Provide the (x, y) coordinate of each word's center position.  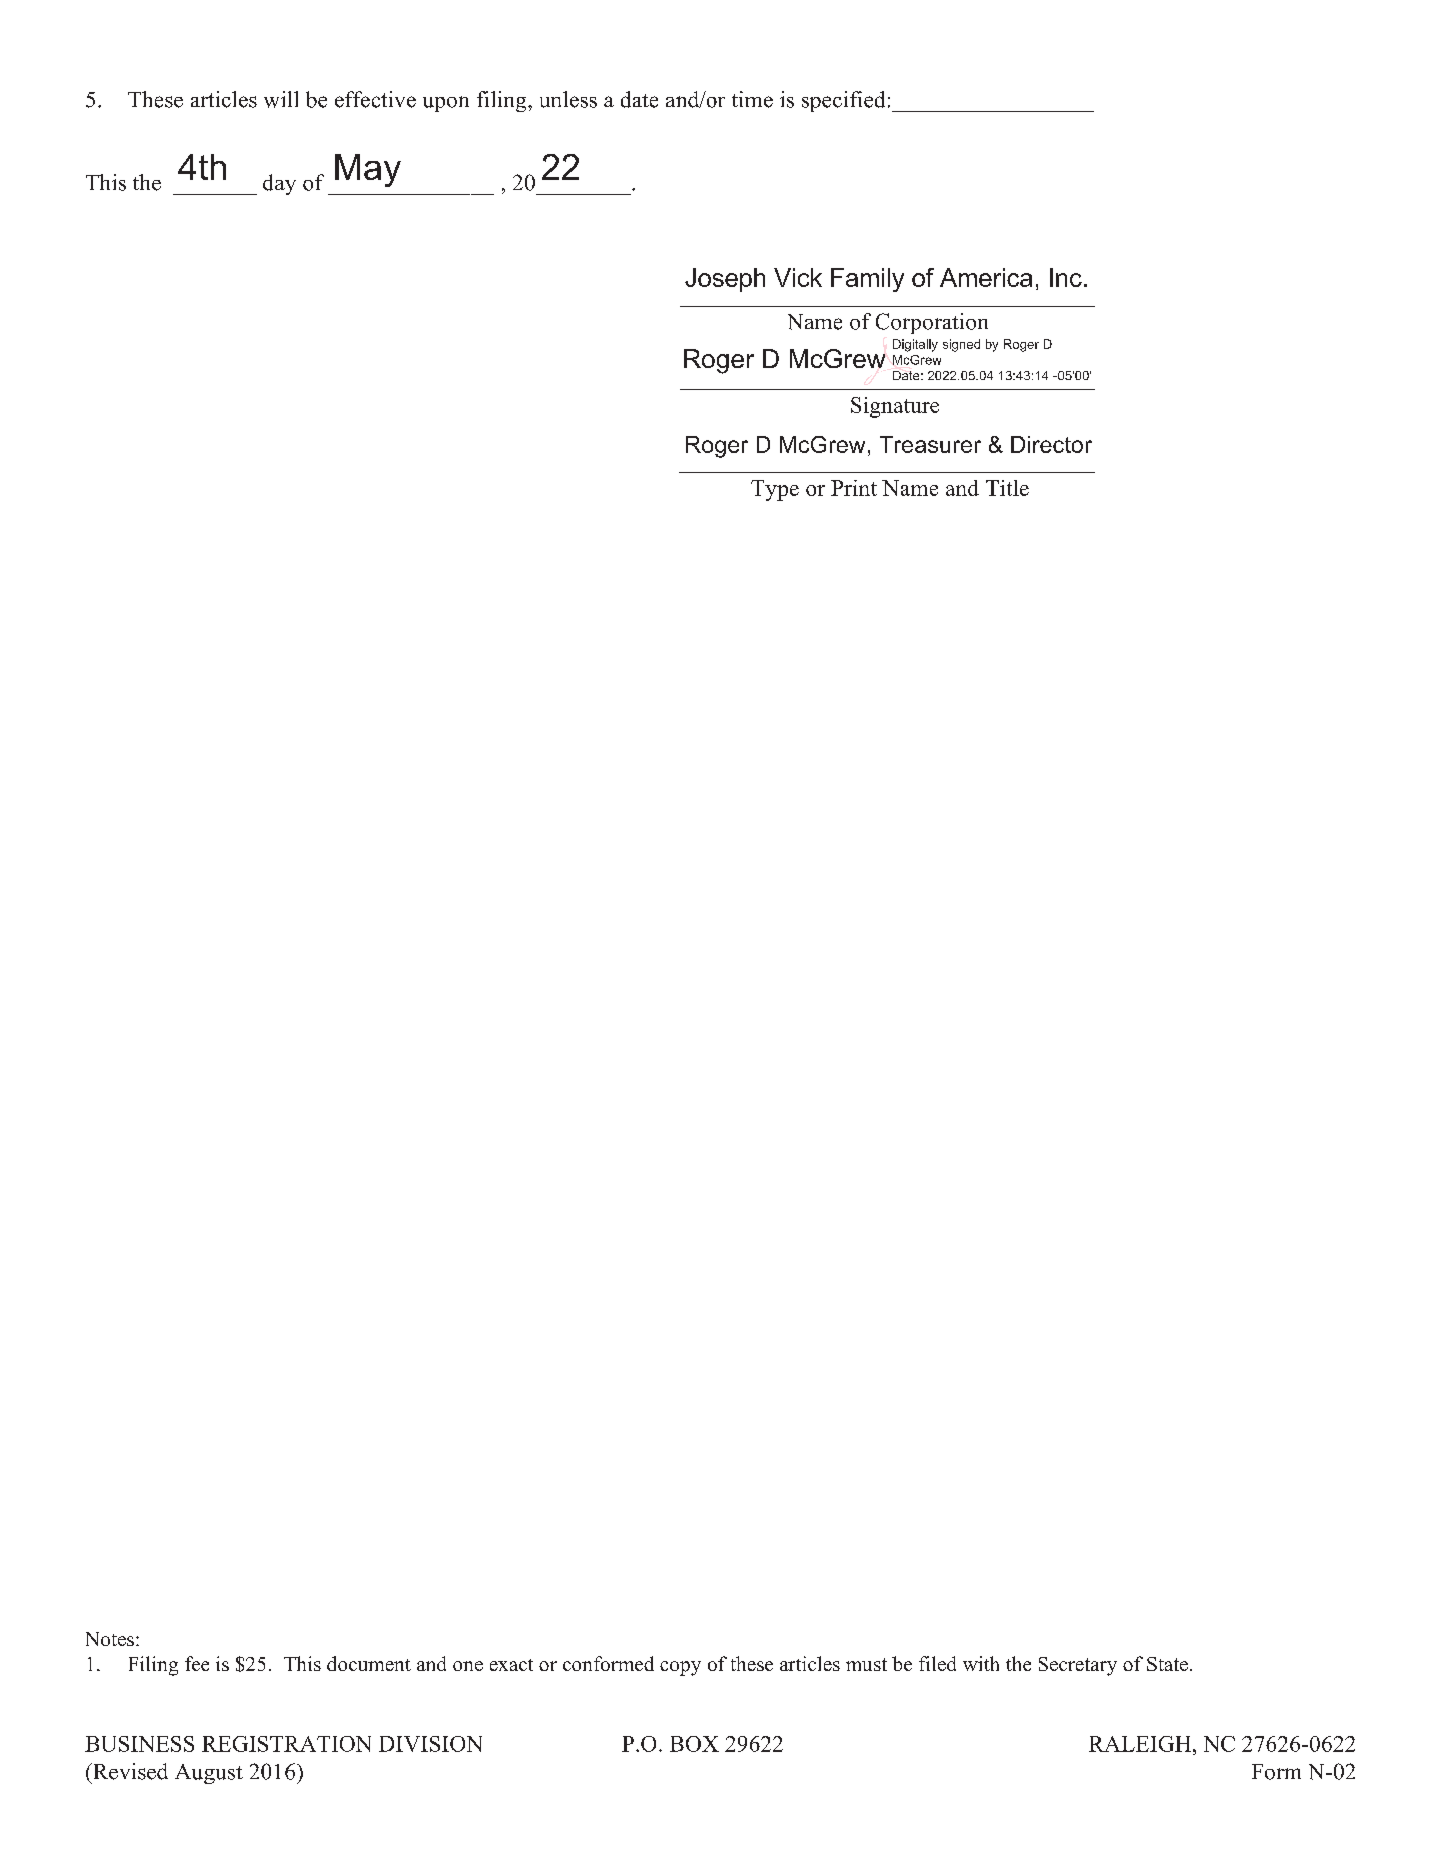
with (981, 1663)
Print (854, 488)
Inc (1066, 277)
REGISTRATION (286, 1744)
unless (568, 99)
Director (1051, 444)
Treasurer (930, 444)
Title (1007, 488)
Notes (110, 1639)
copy (680, 1668)
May (368, 170)
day (279, 184)
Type (775, 490)
